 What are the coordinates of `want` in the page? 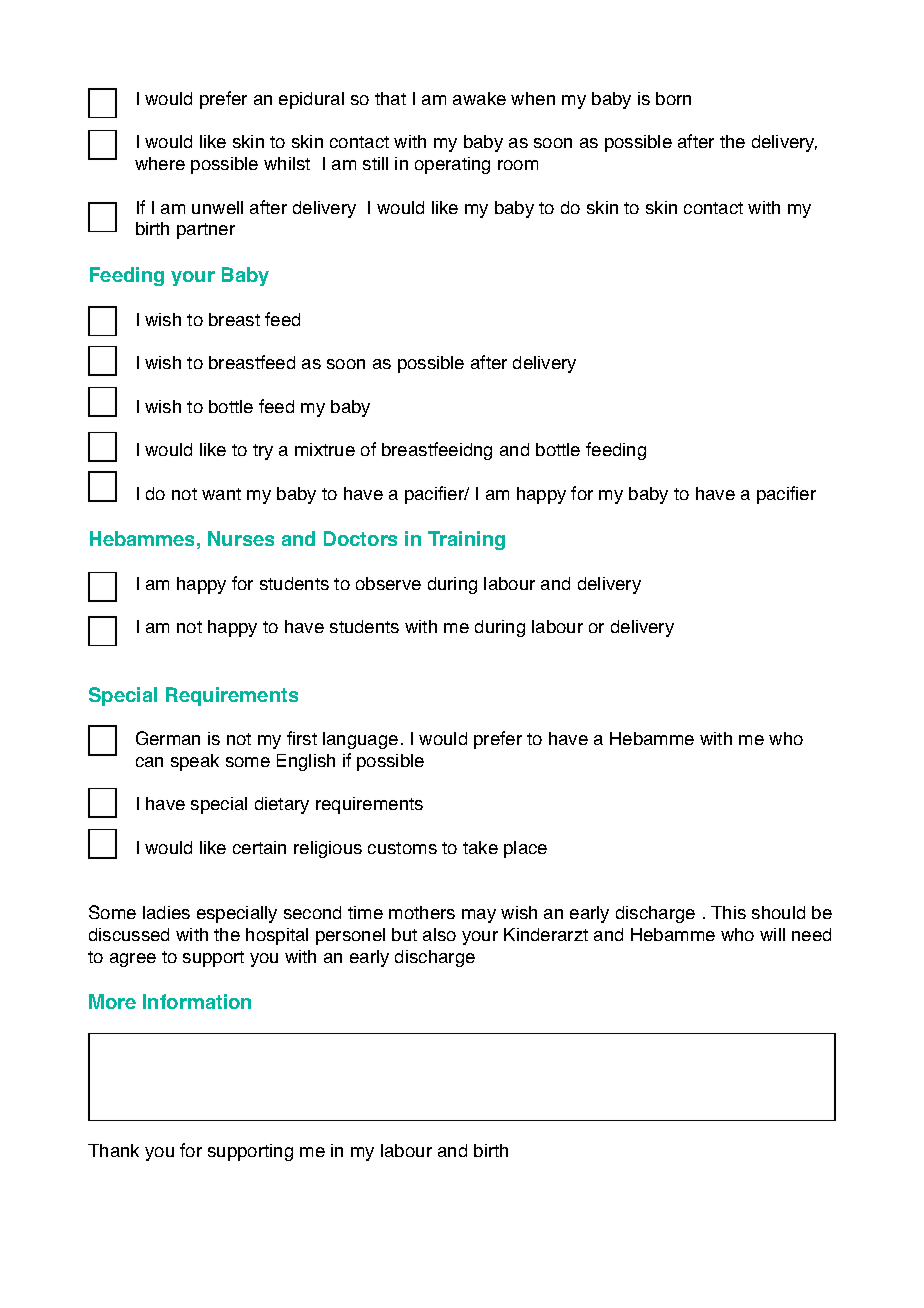 It's located at (221, 494).
